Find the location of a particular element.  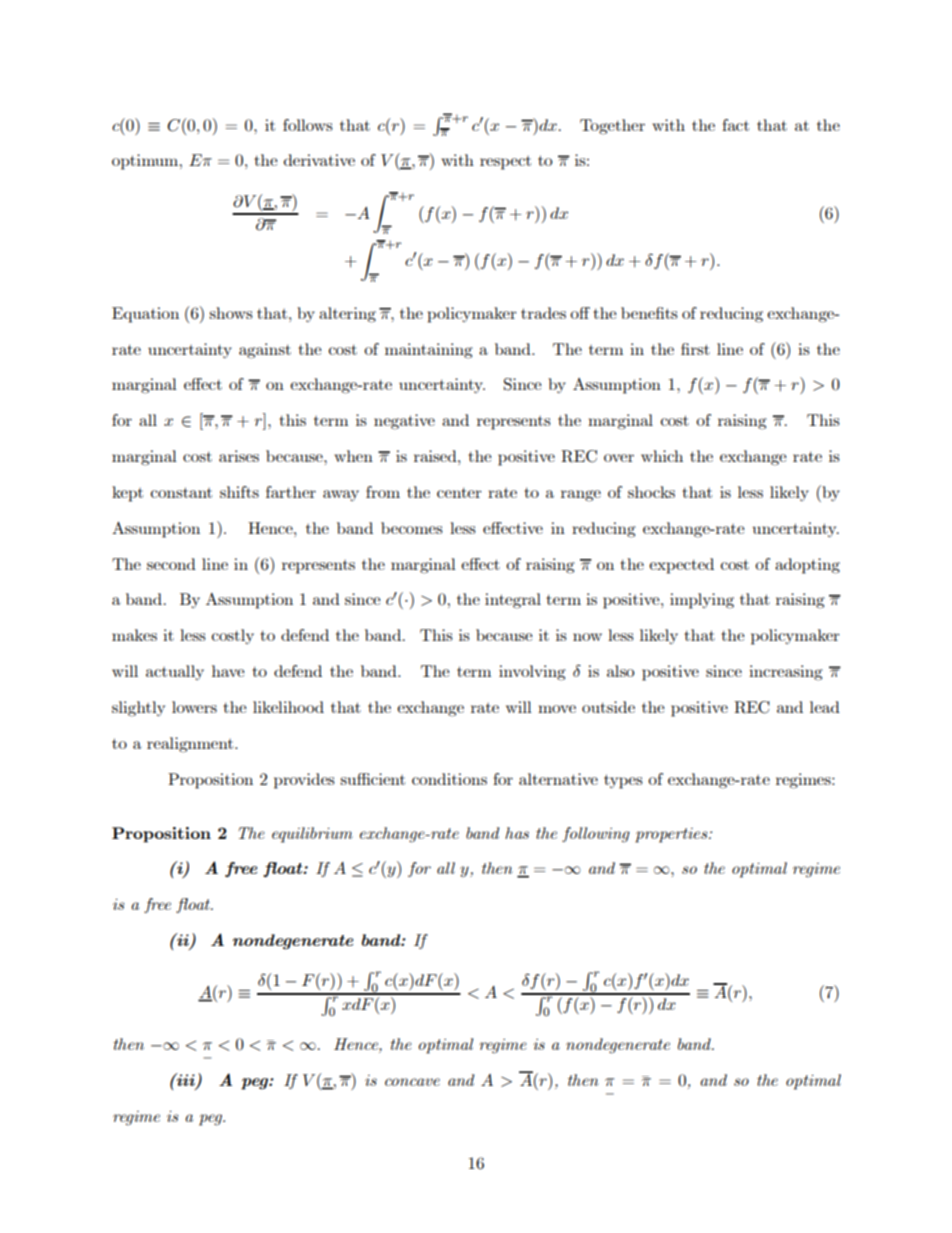

first is located at coordinates (695, 349).
